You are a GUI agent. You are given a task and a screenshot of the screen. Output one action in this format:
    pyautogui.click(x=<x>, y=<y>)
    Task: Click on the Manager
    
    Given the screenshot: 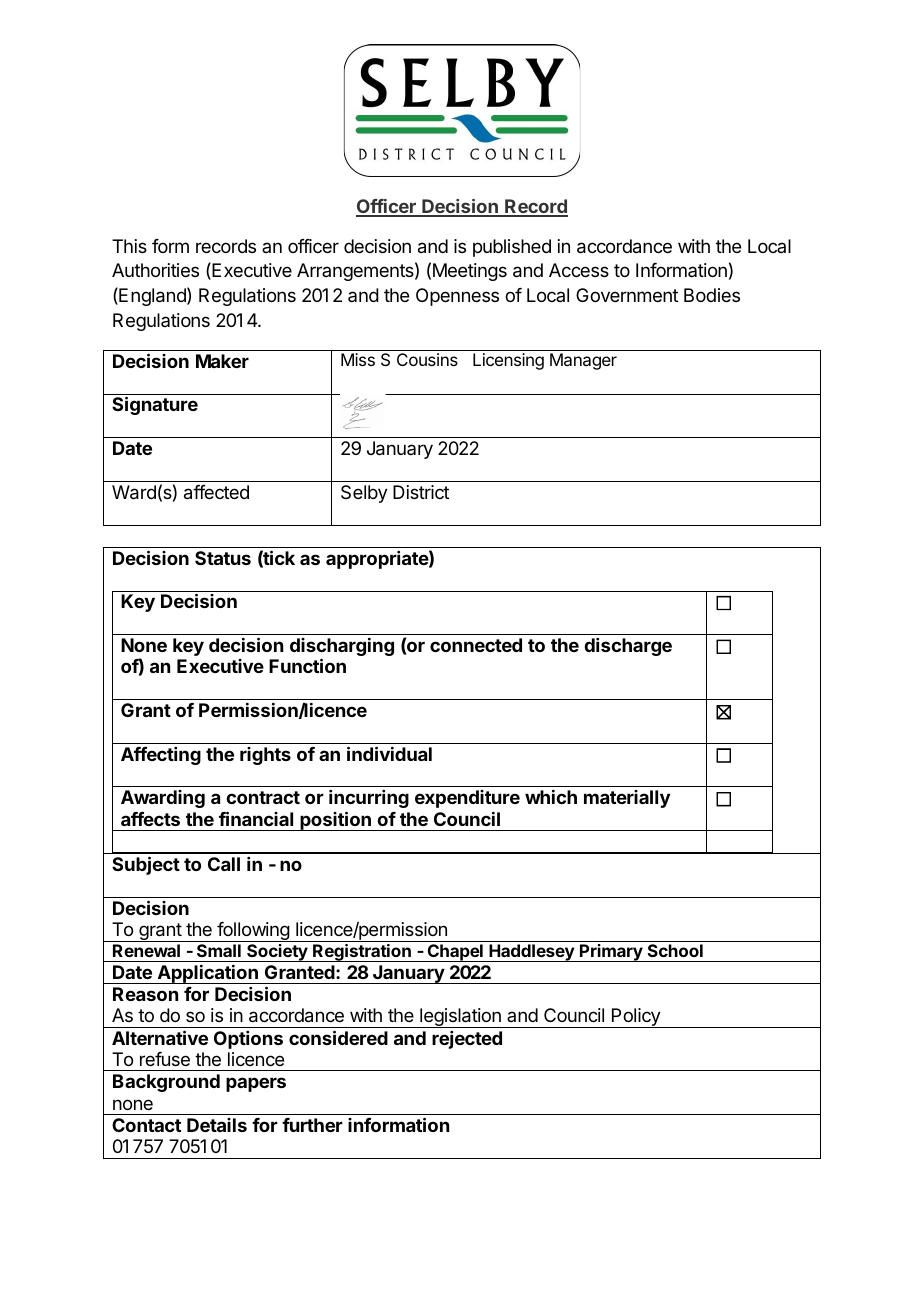 What is the action you would take?
    pyautogui.click(x=583, y=361)
